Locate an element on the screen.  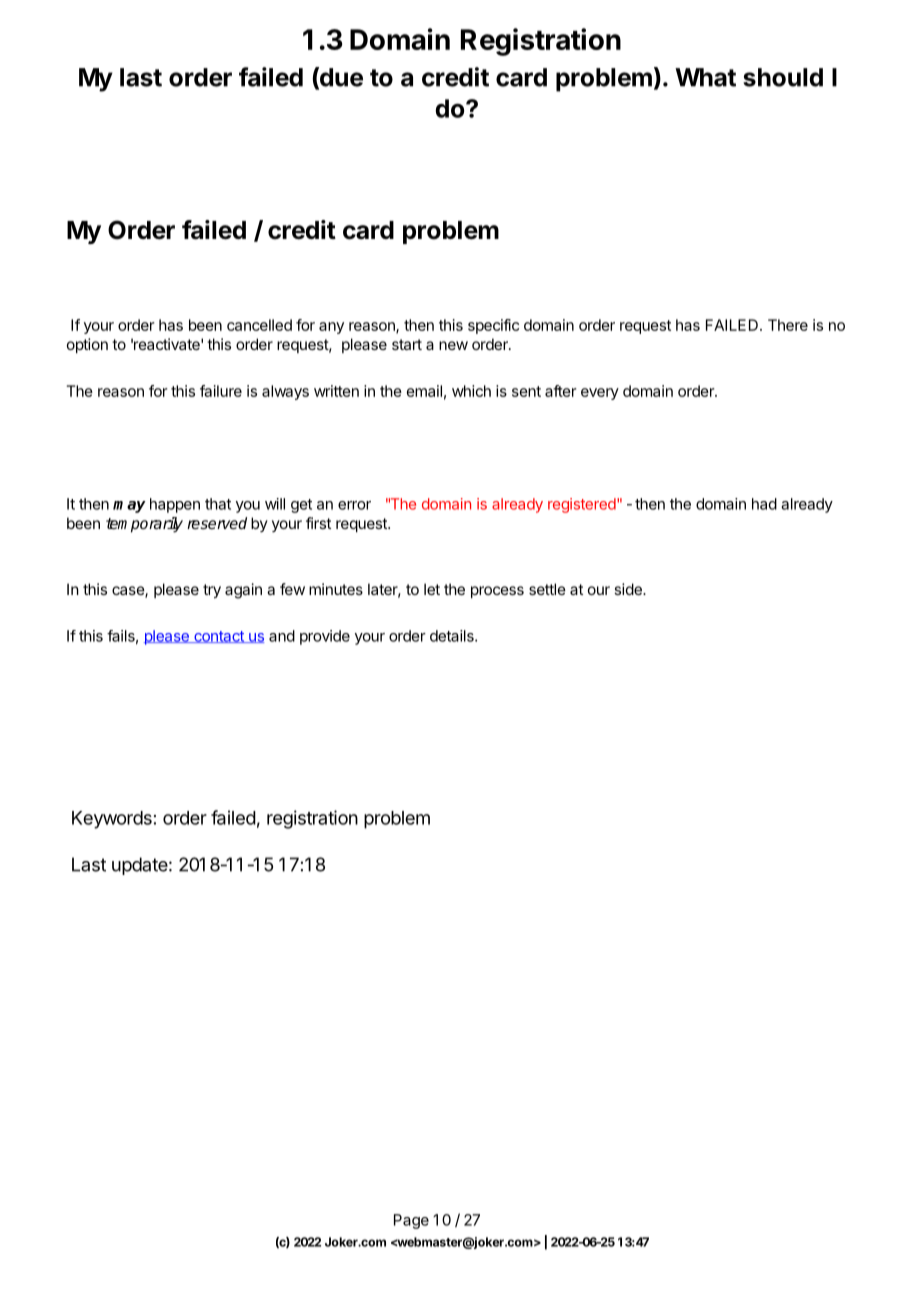
Page is located at coordinates (411, 1221).
